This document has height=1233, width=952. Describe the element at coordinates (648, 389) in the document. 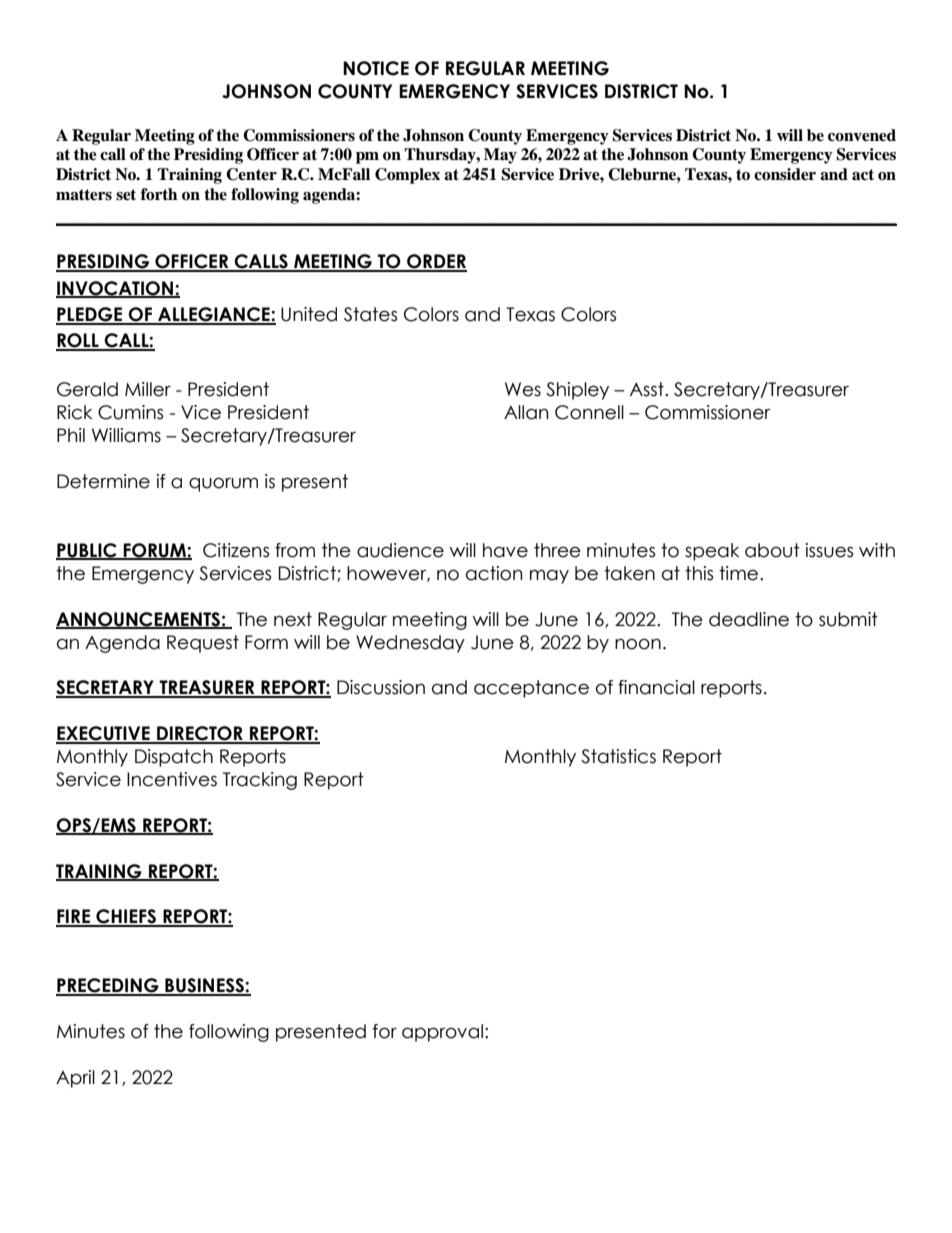

I see `Asst` at that location.
